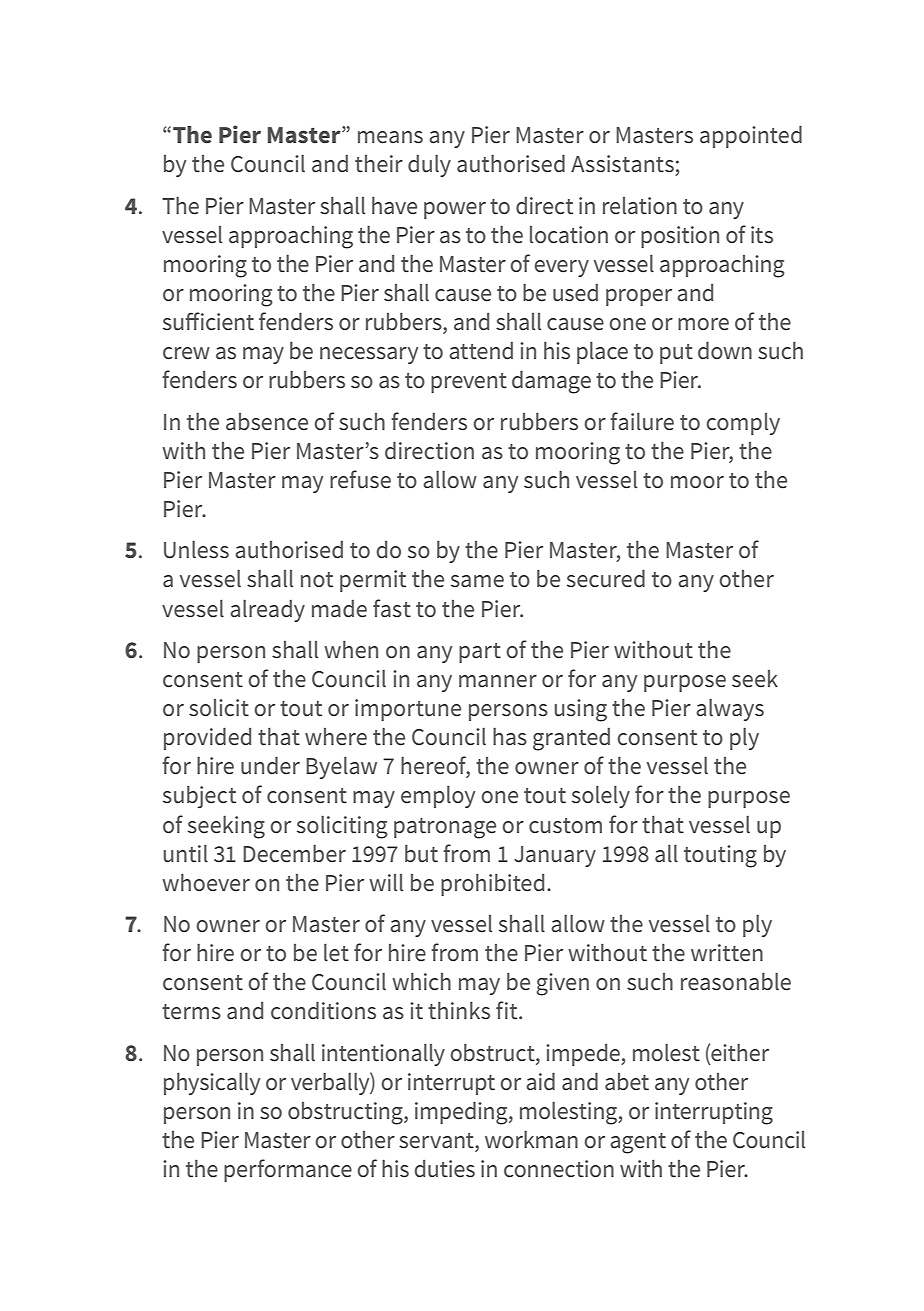 This screenshot has height=1311, width=924. What do you see at coordinates (379, 164) in the screenshot?
I see `their` at bounding box center [379, 164].
